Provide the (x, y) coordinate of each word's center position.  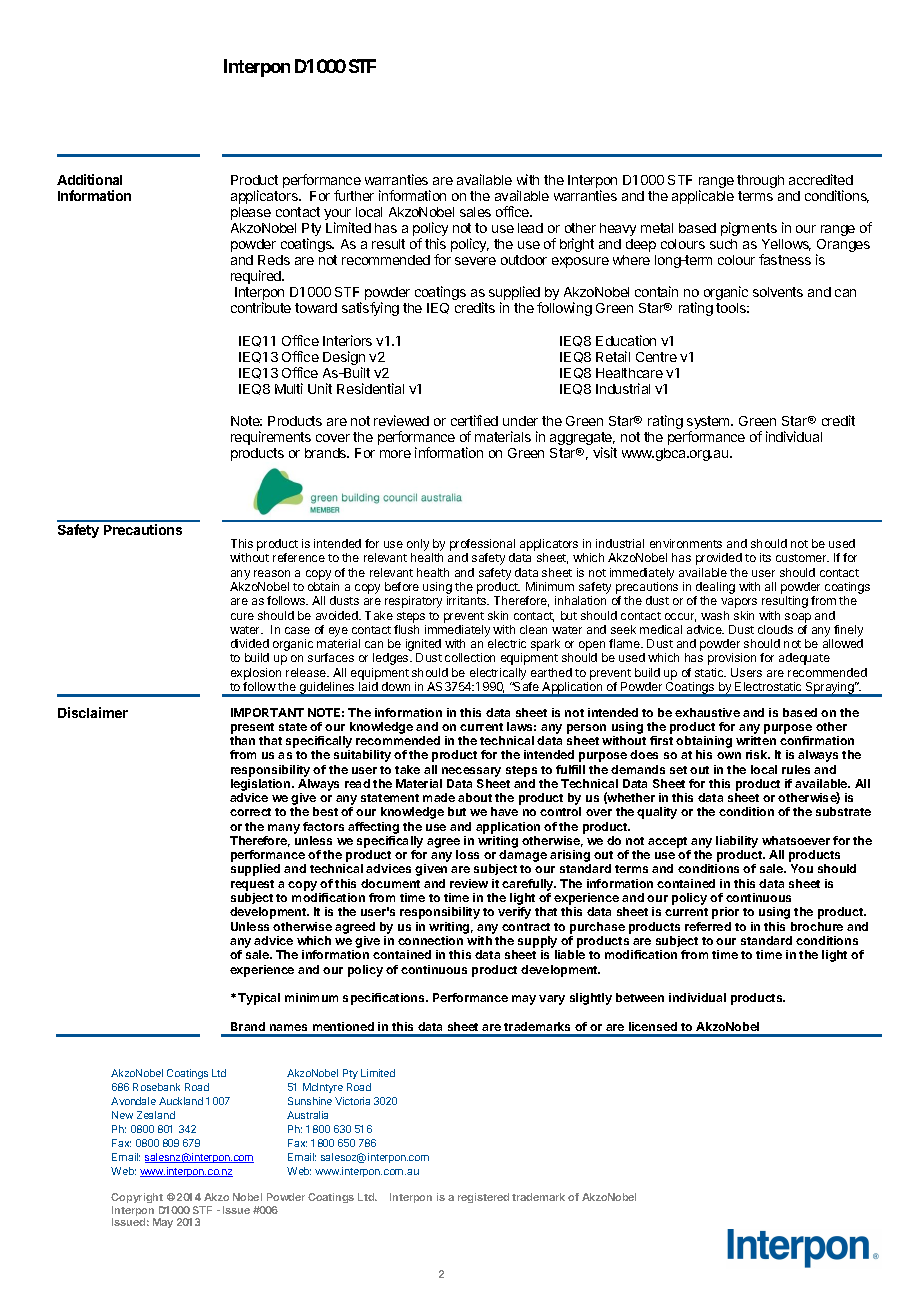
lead (530, 228)
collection (470, 657)
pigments (749, 229)
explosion (256, 674)
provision (732, 659)
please (251, 213)
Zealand (156, 1115)
